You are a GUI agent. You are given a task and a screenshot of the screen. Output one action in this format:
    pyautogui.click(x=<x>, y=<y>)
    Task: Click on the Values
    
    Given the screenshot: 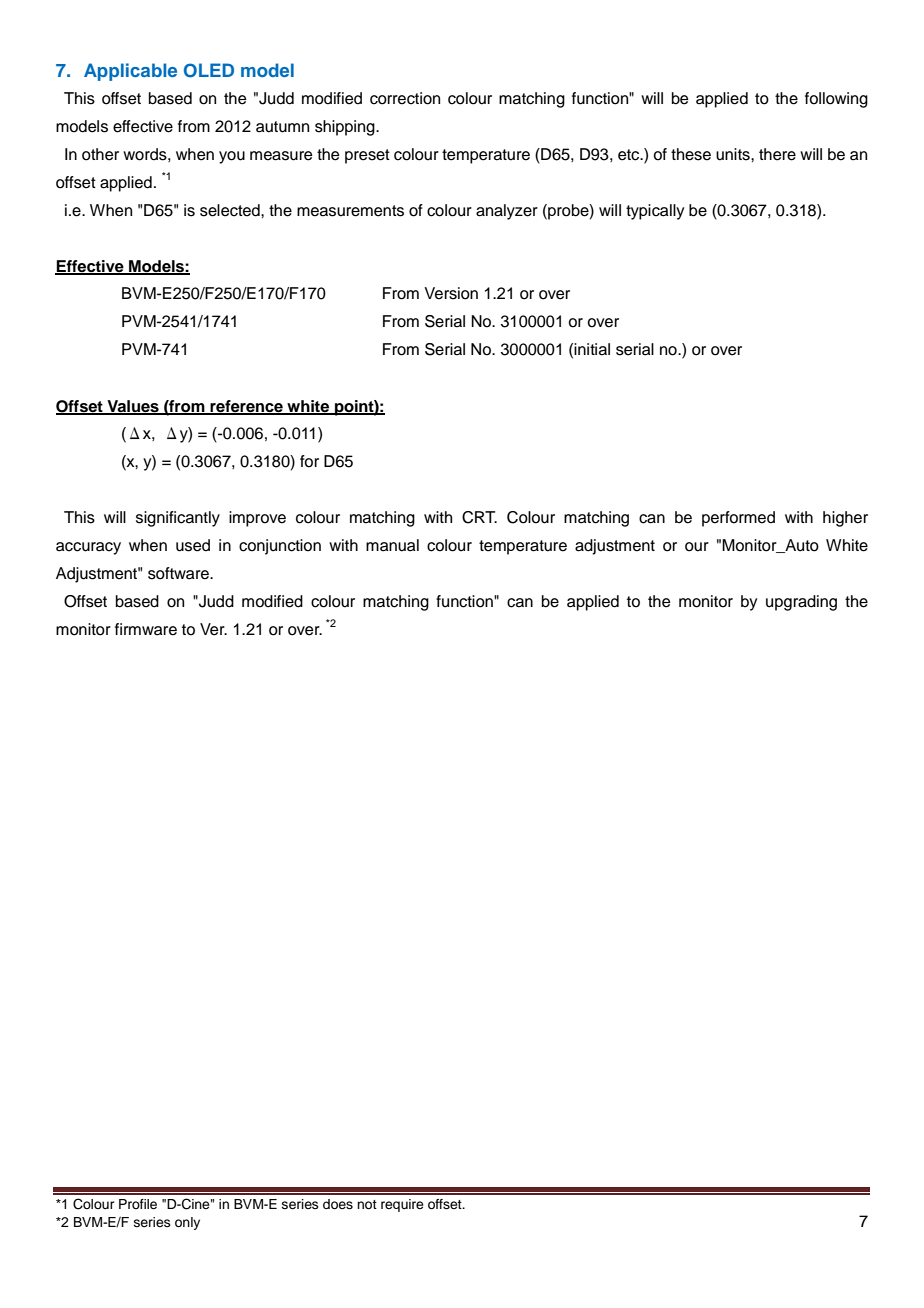 What is the action you would take?
    pyautogui.click(x=133, y=407)
